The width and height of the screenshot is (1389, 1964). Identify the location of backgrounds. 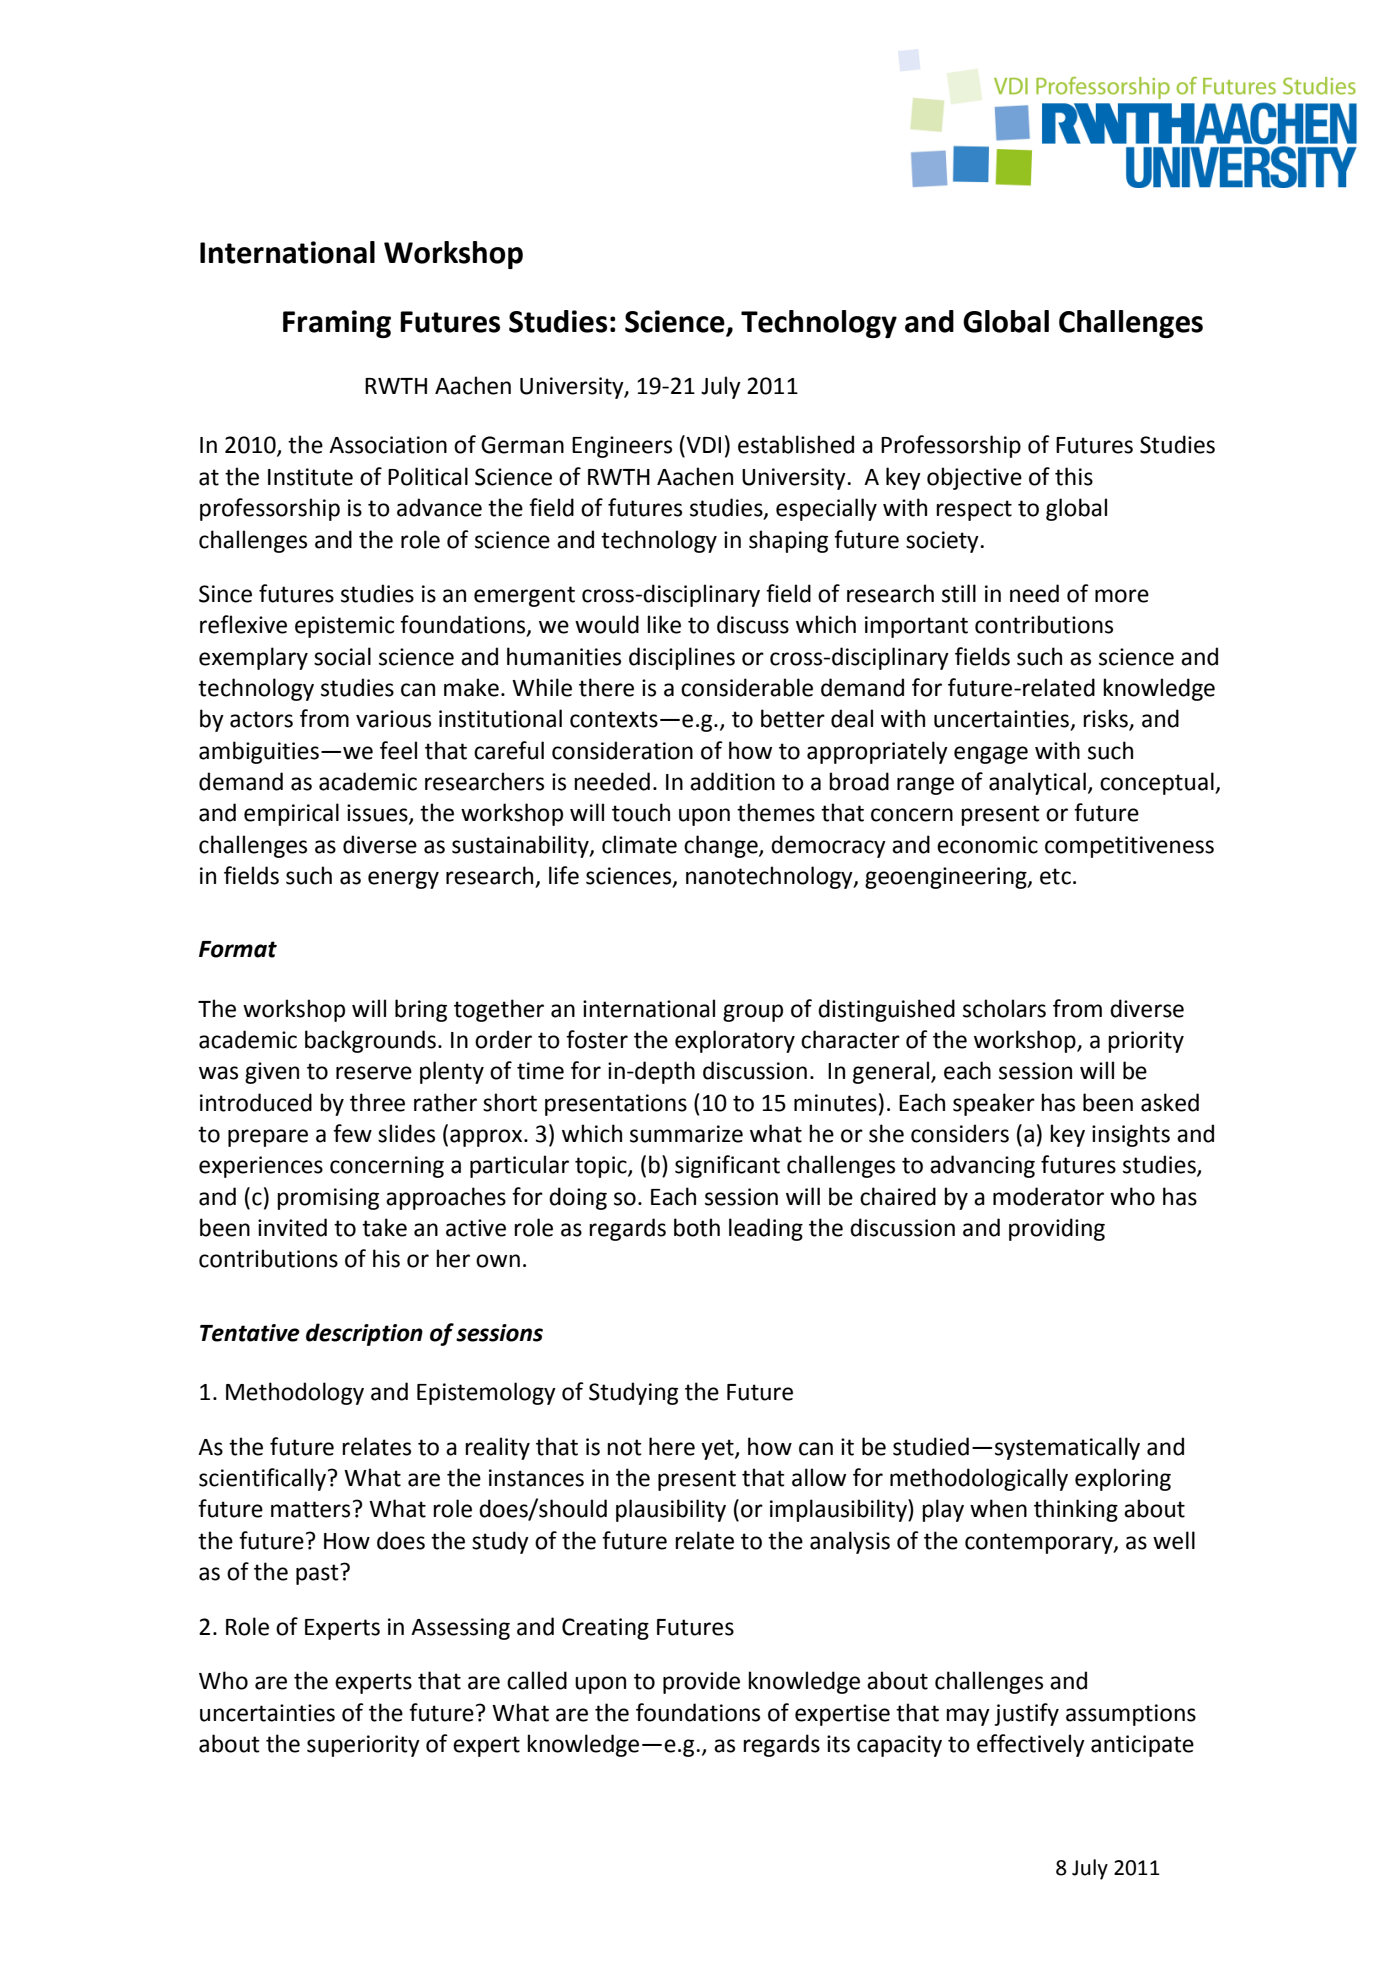
(370, 1041).
